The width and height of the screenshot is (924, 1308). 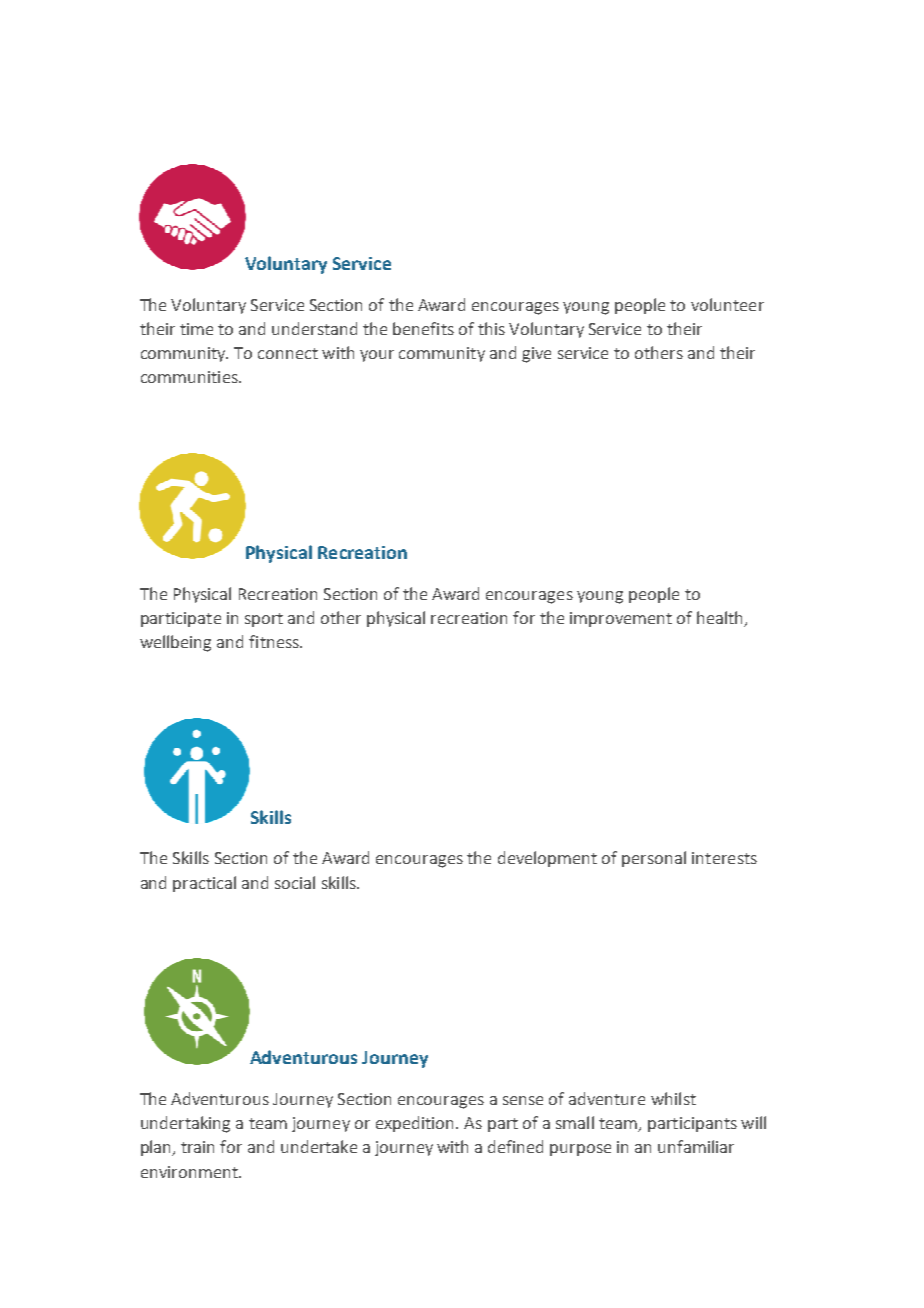 I want to click on benefits, so click(x=423, y=328).
